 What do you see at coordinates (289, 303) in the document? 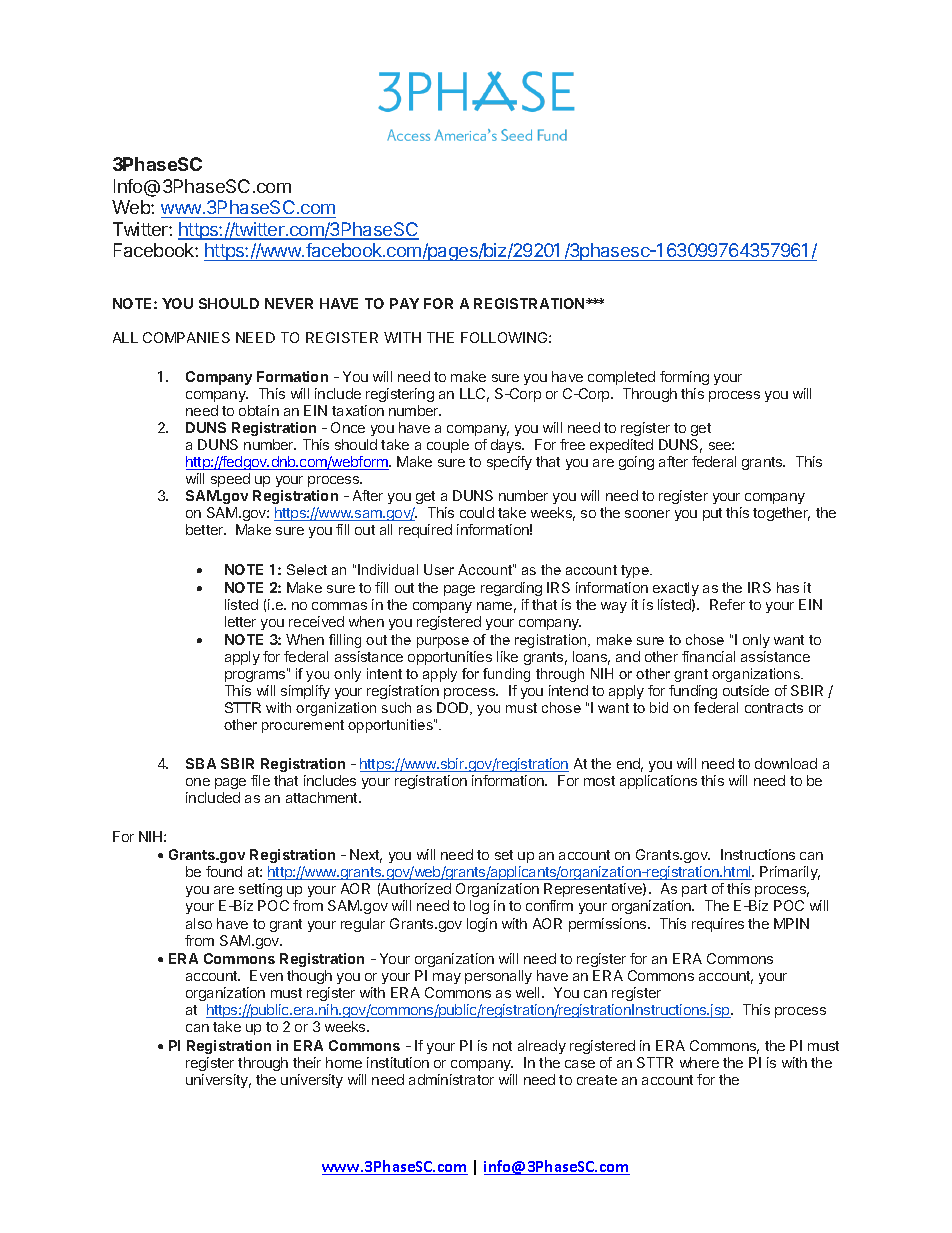
I see `NEVER` at bounding box center [289, 303].
